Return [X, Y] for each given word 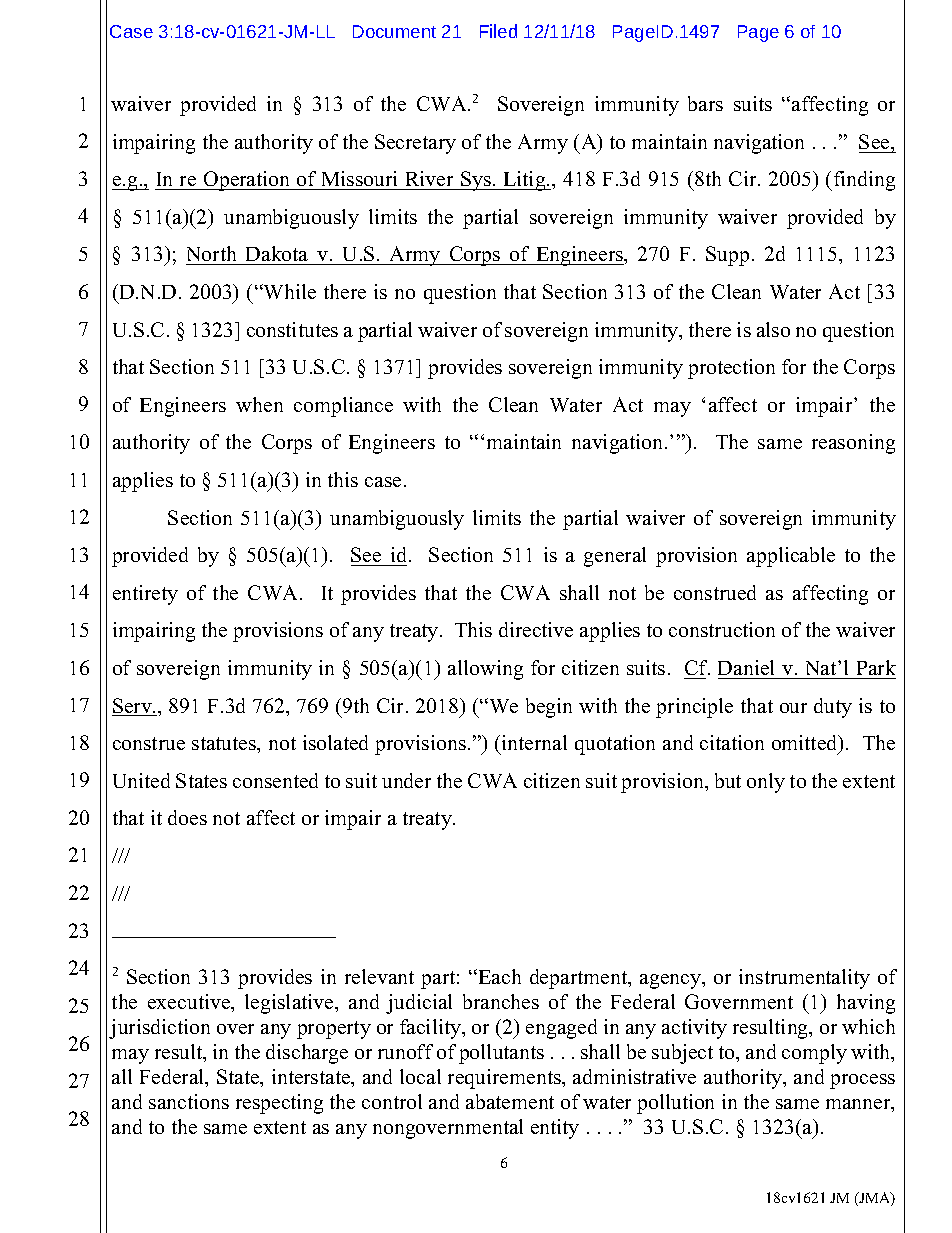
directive [536, 629]
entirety [145, 595]
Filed [498, 31]
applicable [791, 557]
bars [705, 103]
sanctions [189, 1101]
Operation [247, 181]
